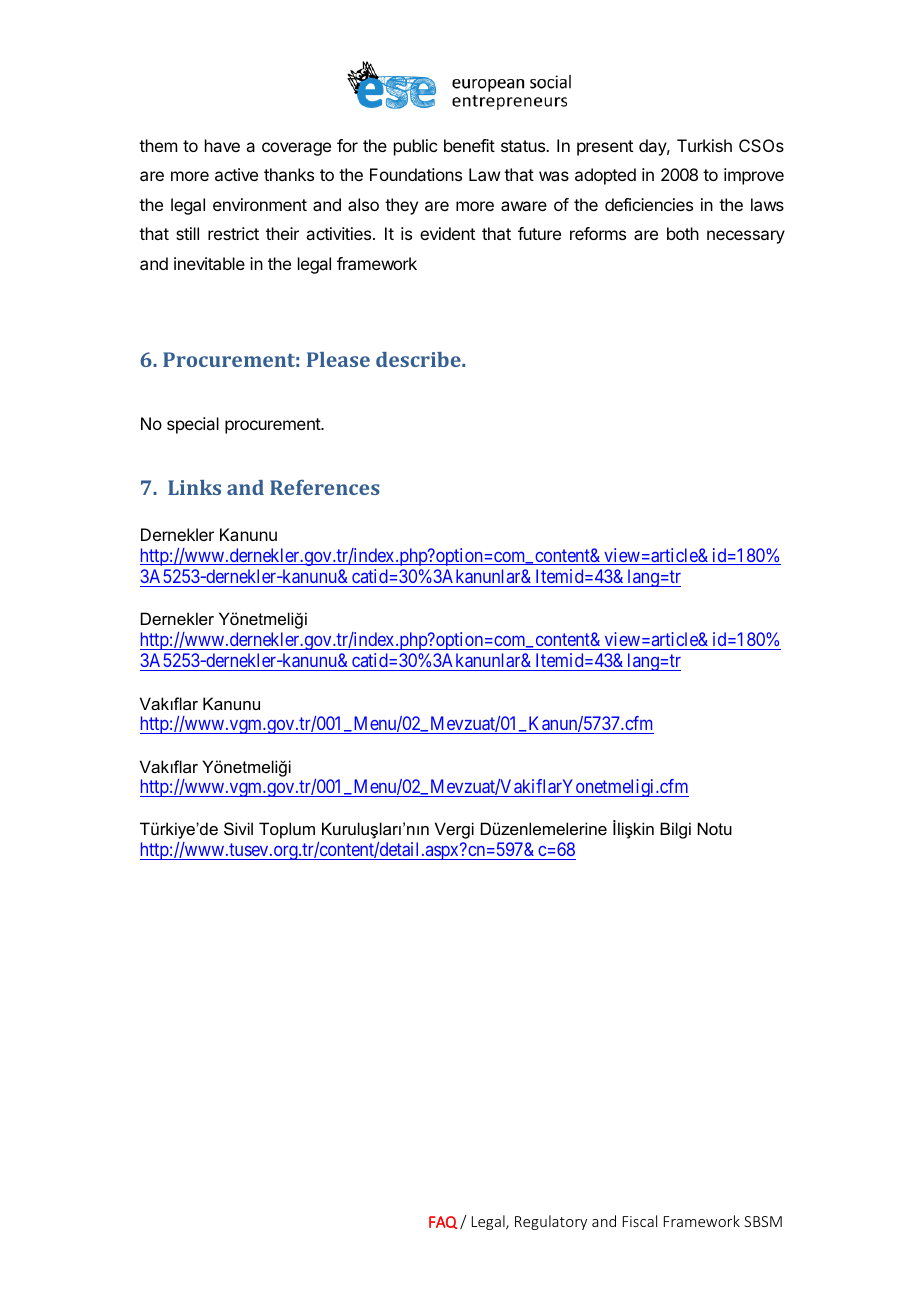  What do you see at coordinates (443, 1222) in the screenshot?
I see `FAQ` at bounding box center [443, 1222].
